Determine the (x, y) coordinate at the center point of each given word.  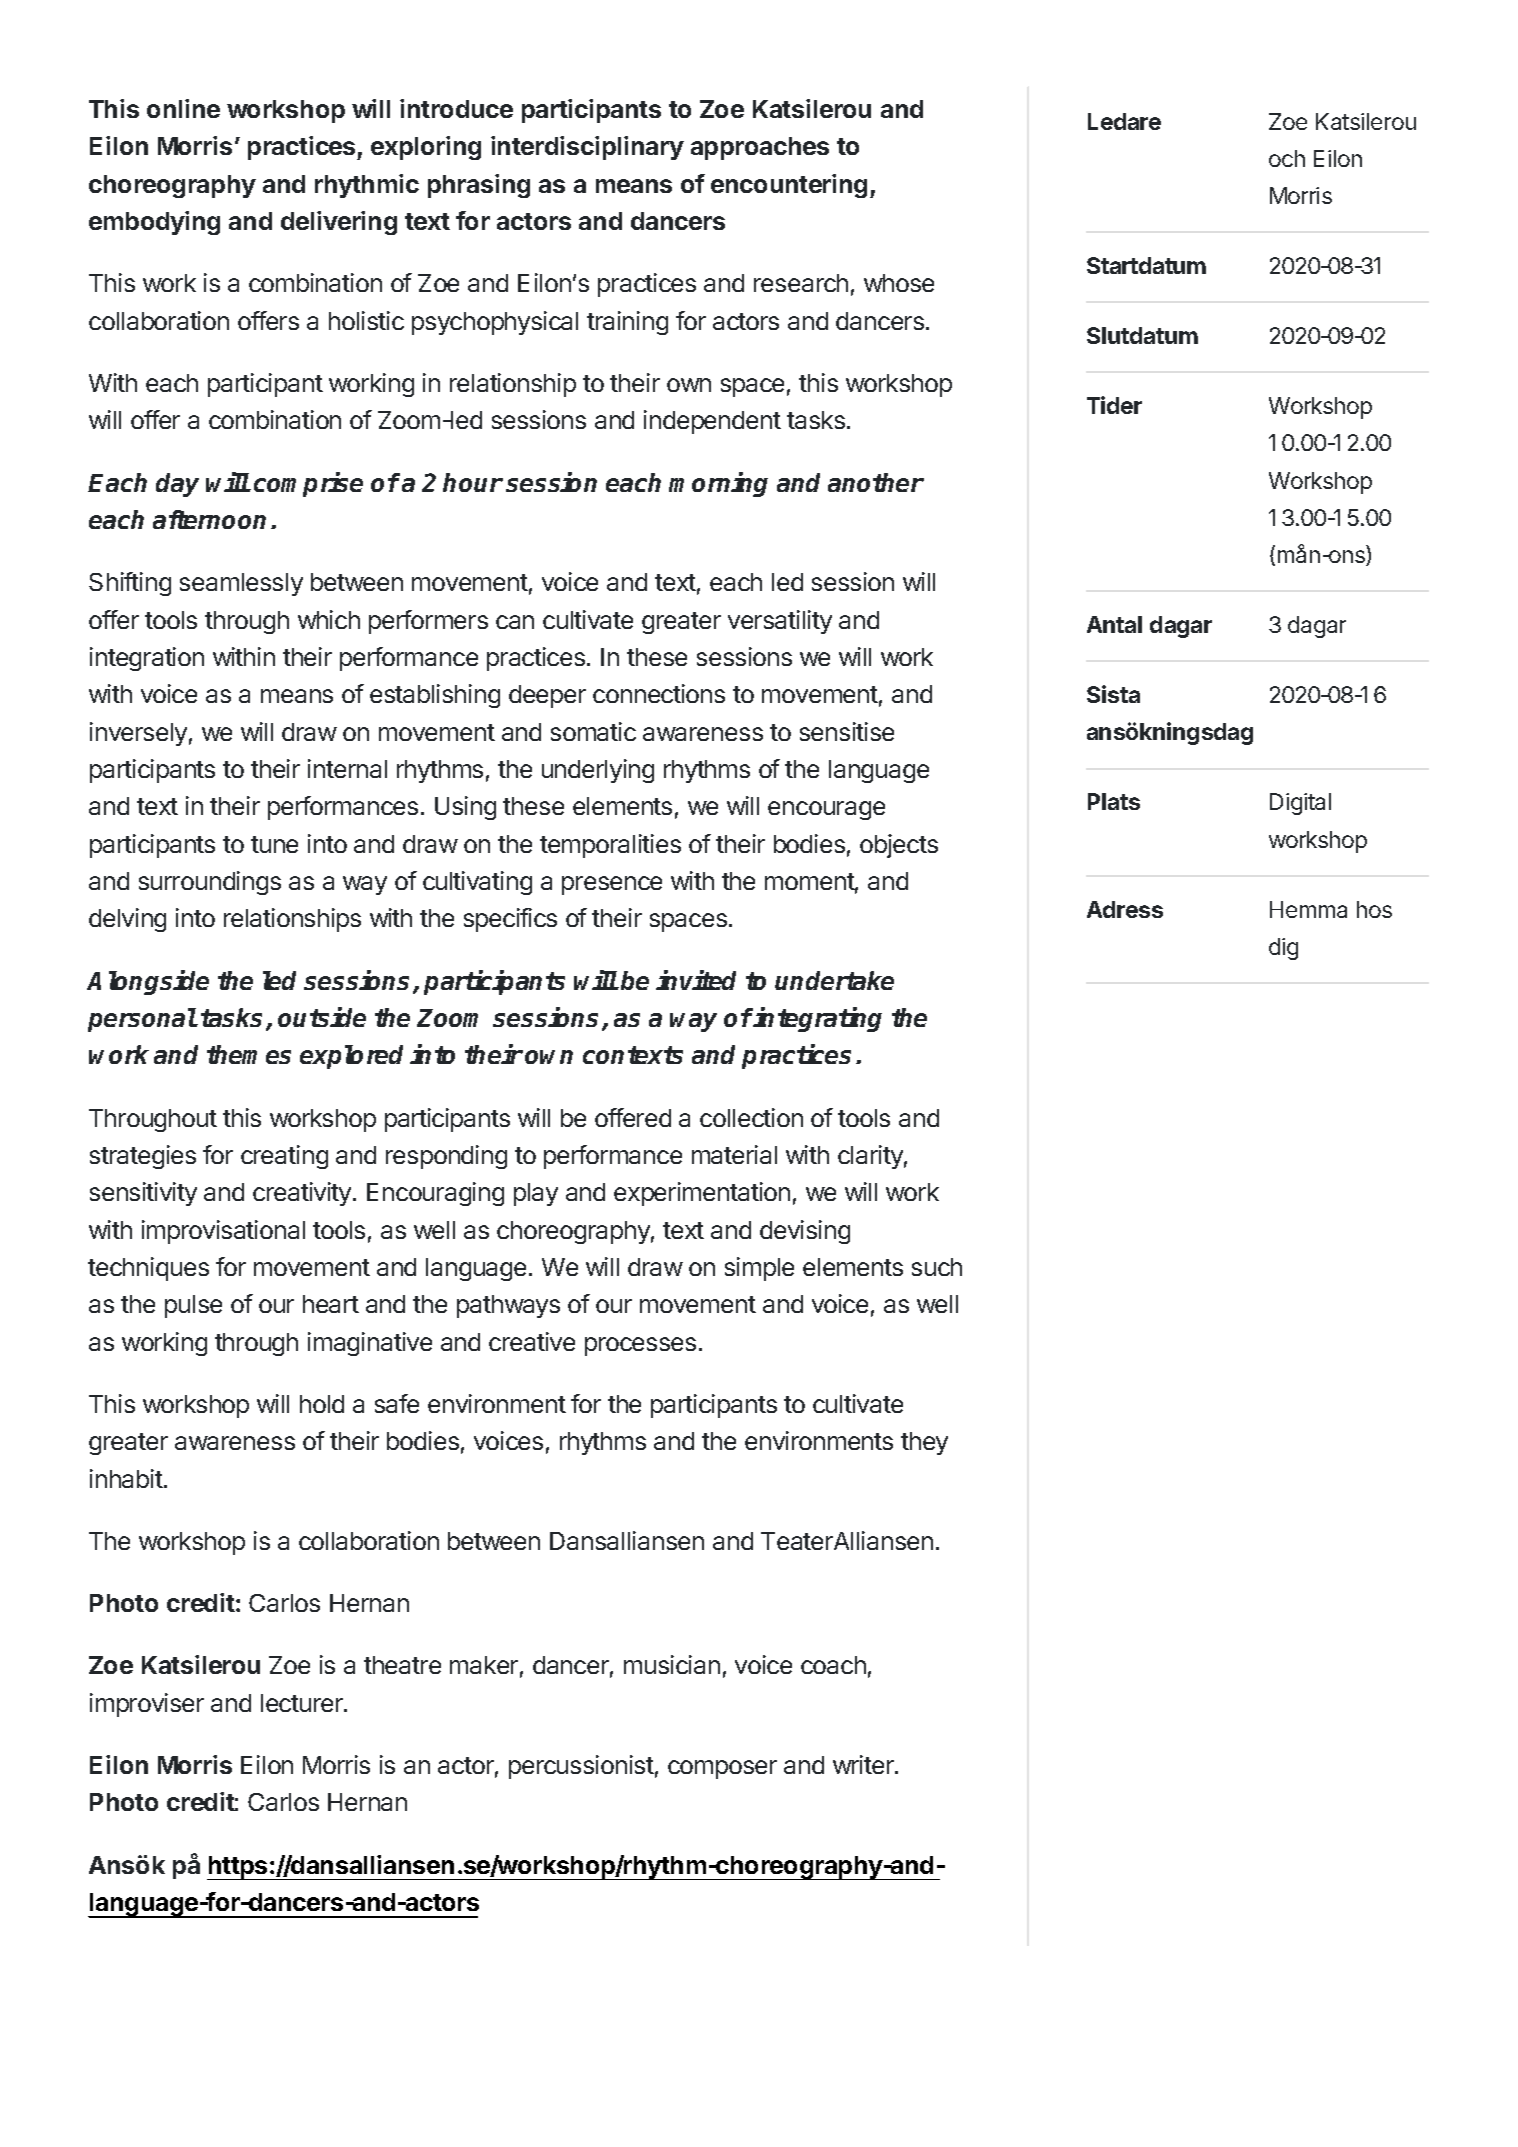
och (1287, 158)
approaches (760, 148)
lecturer (303, 1703)
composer (722, 1769)
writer (864, 1764)
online (183, 108)
